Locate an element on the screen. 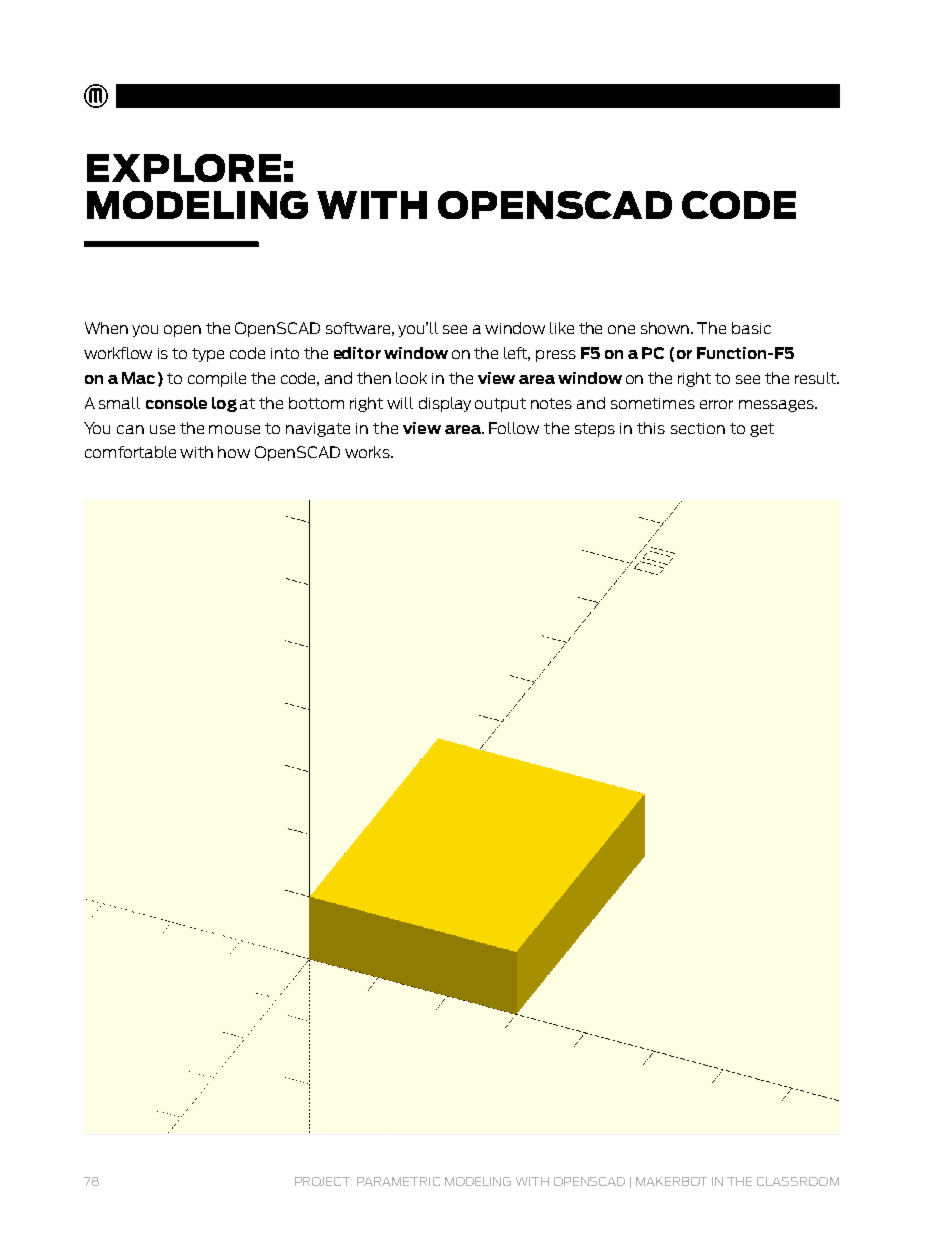 This screenshot has height=1233, width=952. display is located at coordinates (445, 404).
